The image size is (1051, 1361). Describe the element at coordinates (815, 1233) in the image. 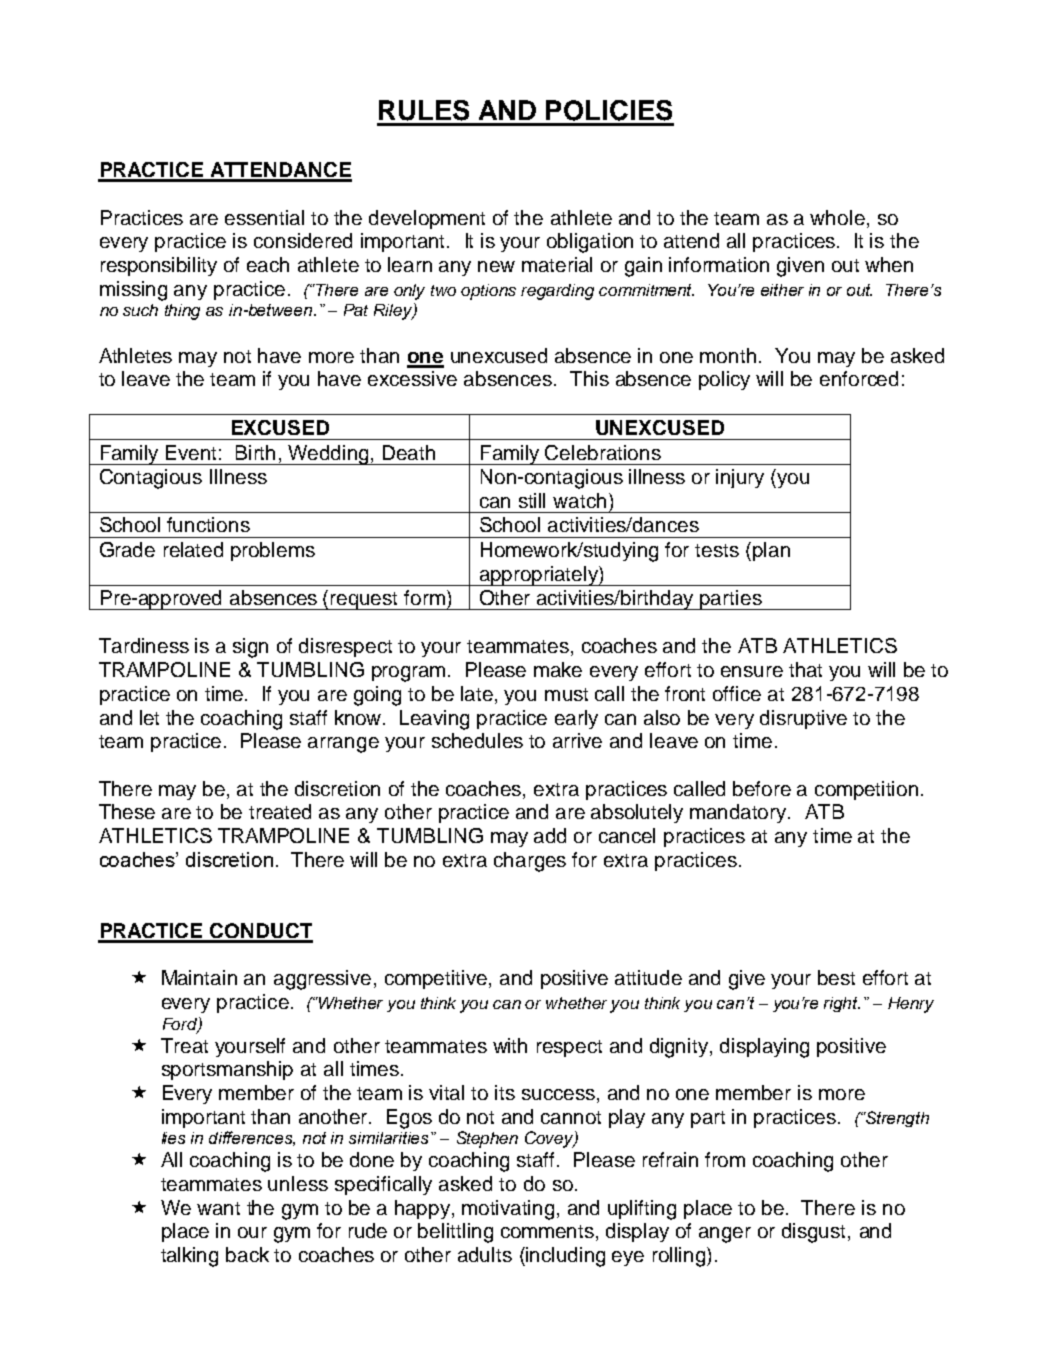

I see `disgust` at that location.
